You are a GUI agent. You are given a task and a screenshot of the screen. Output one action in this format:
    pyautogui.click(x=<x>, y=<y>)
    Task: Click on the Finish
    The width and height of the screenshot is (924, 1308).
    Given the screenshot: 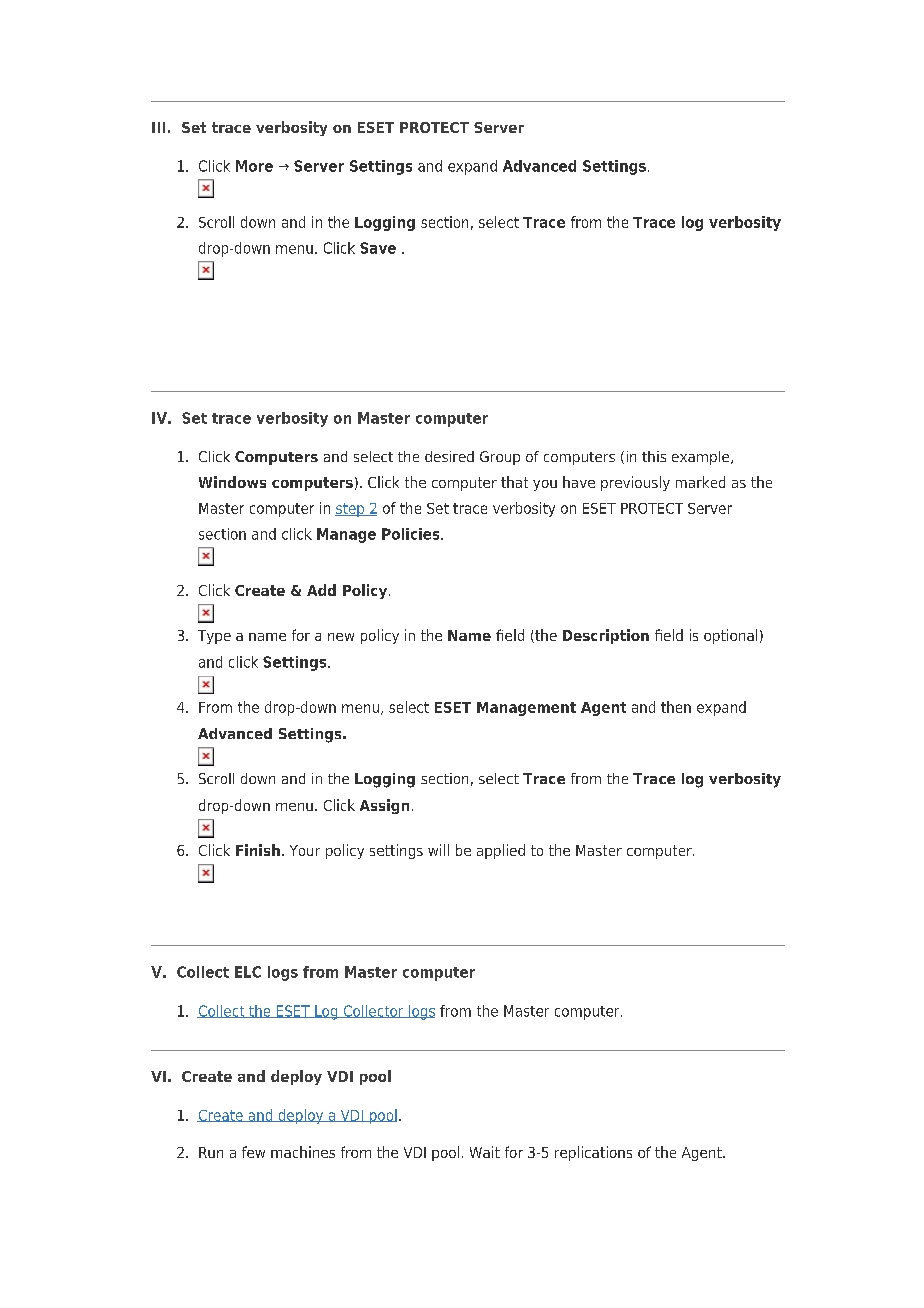 What is the action you would take?
    pyautogui.click(x=258, y=850)
